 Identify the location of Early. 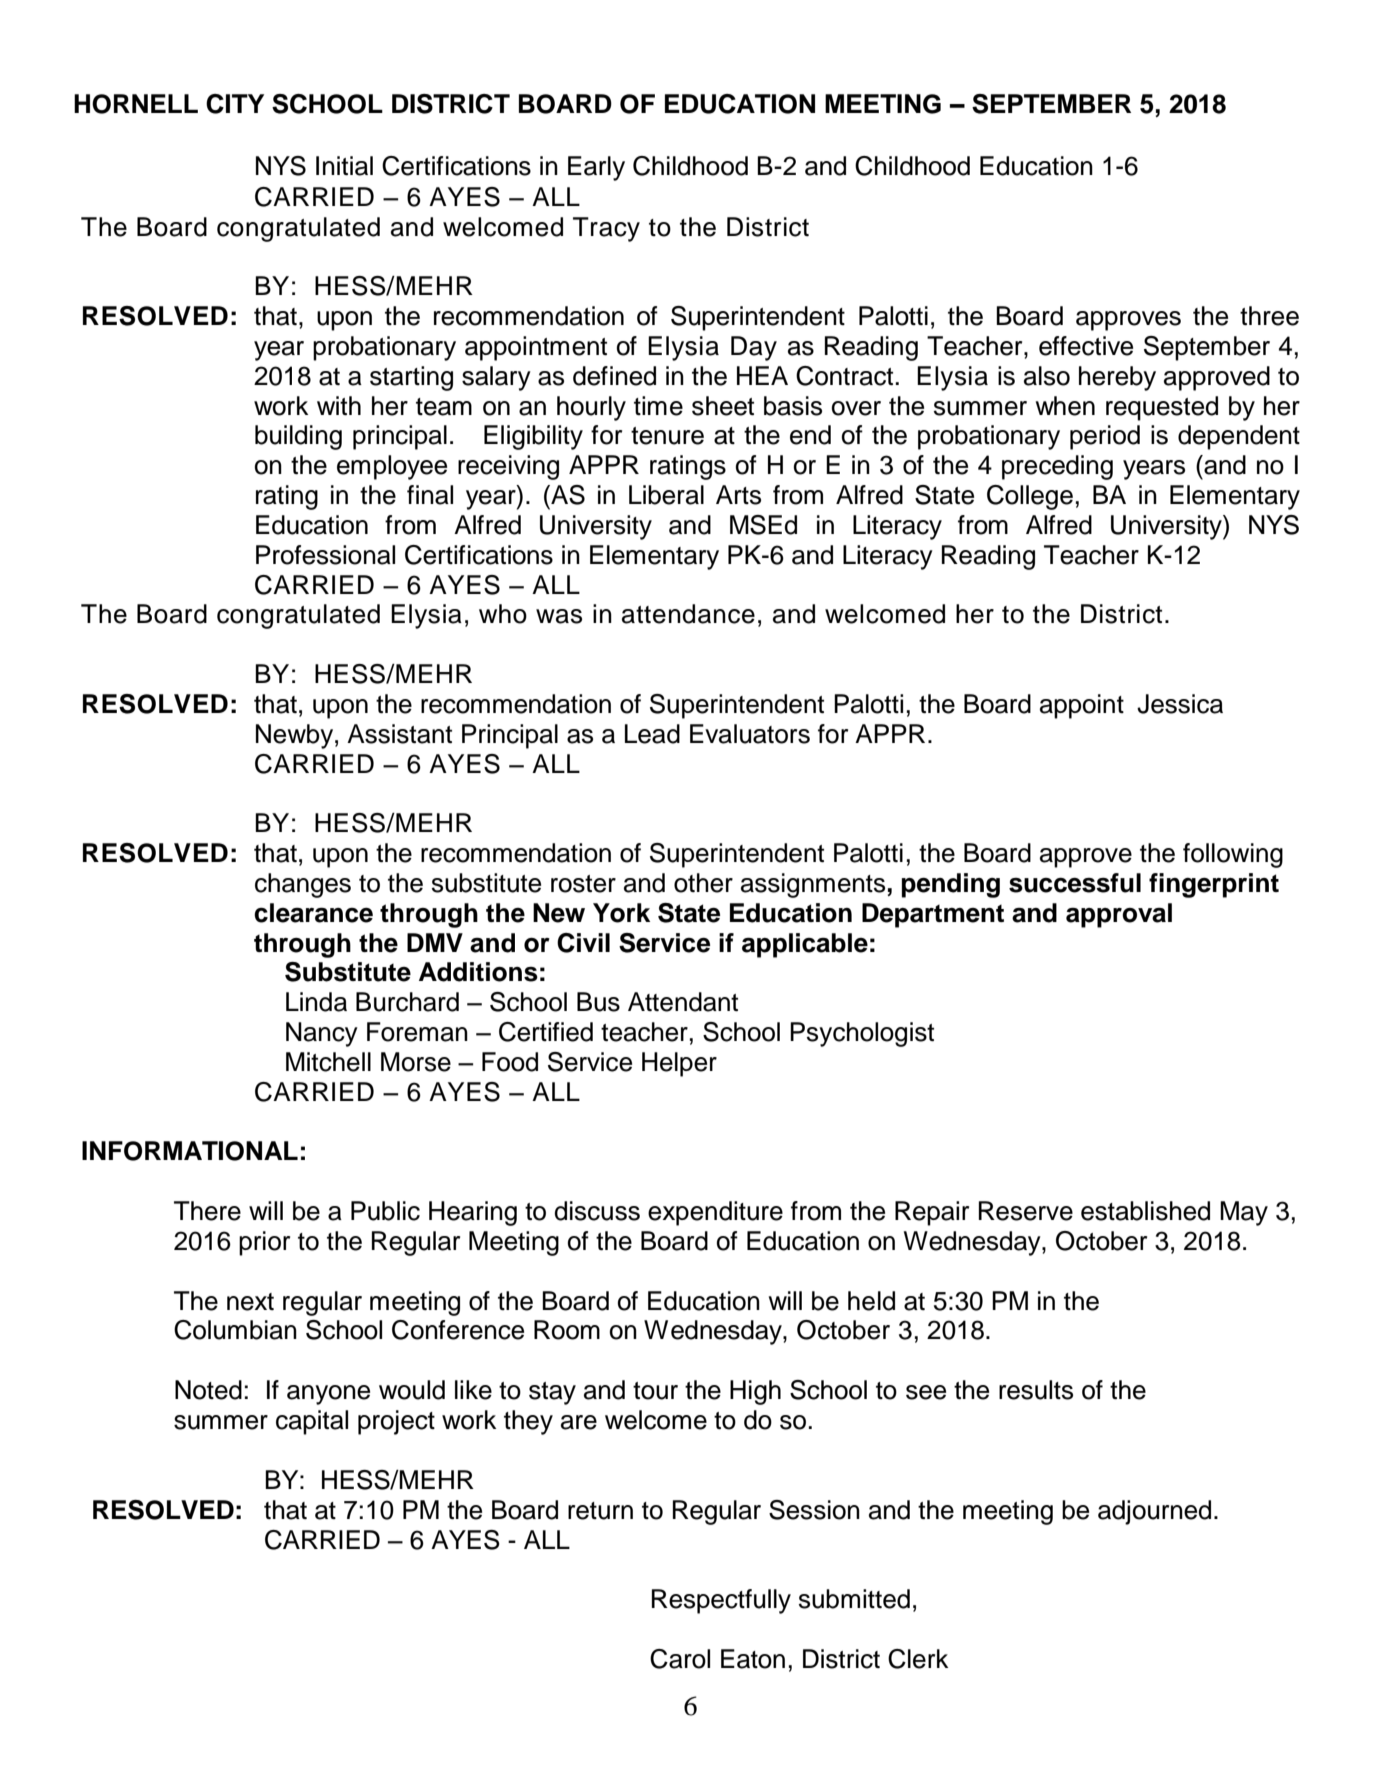
(596, 168).
